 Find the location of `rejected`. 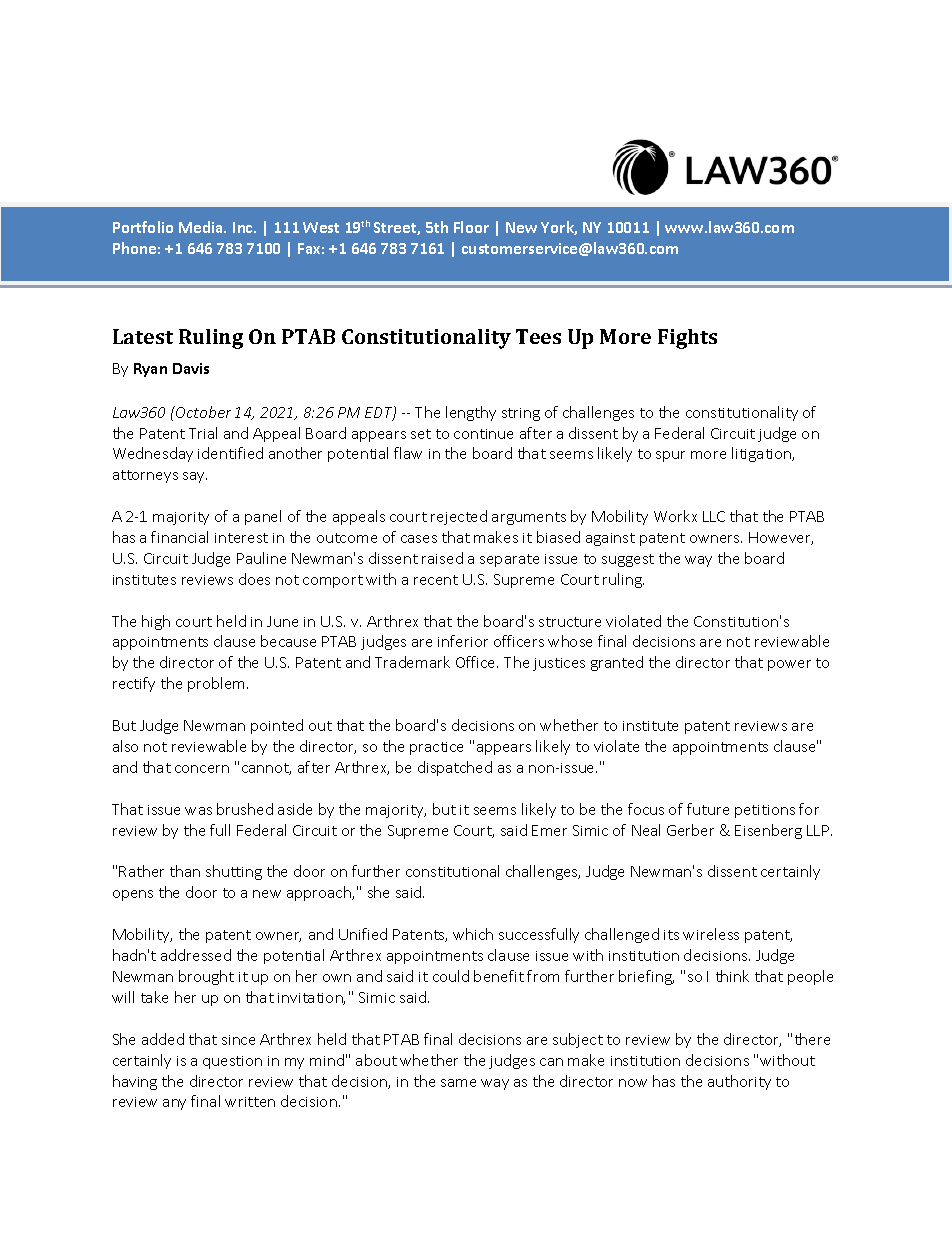

rejected is located at coordinates (459, 517).
